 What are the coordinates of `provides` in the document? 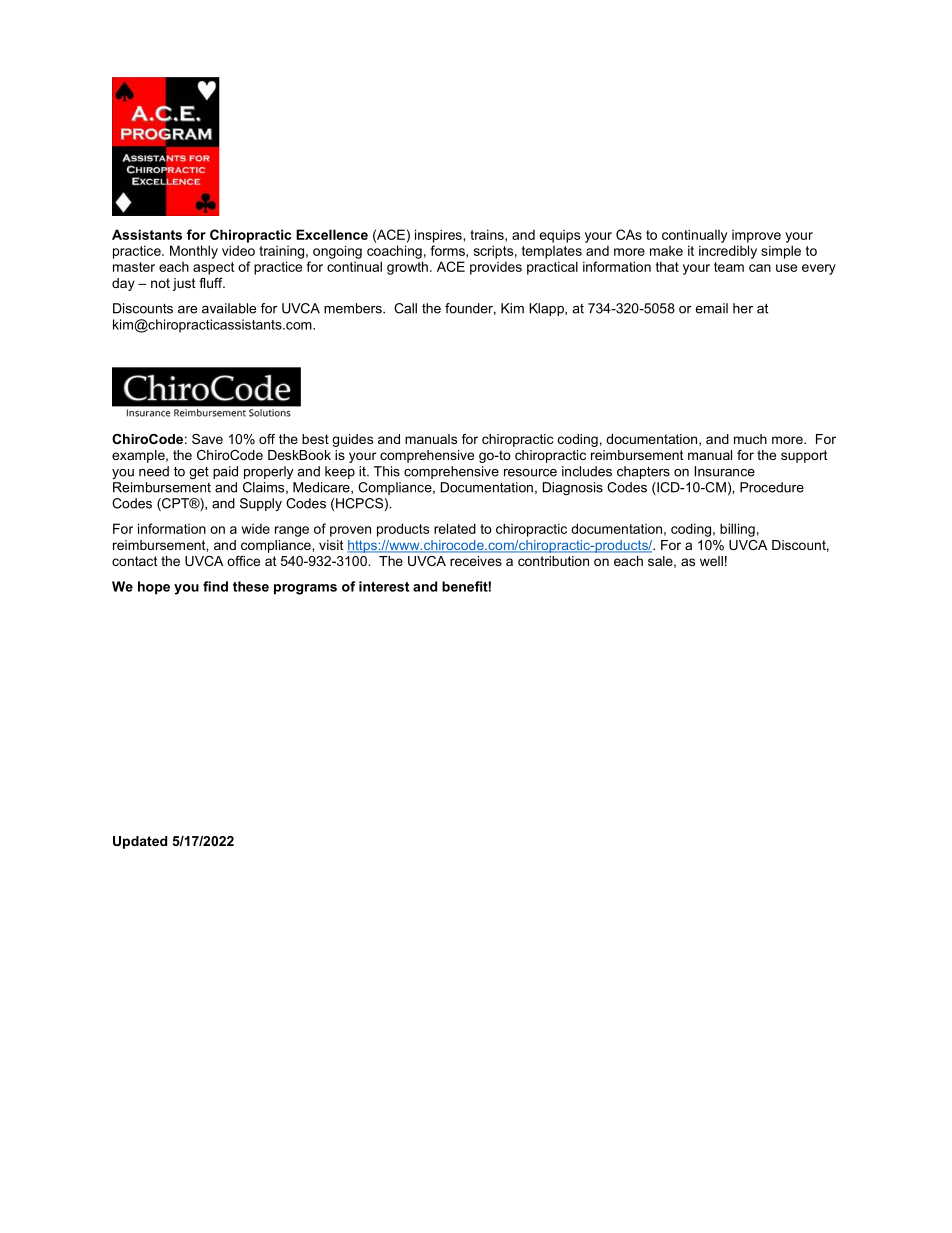 It's located at (496, 268).
